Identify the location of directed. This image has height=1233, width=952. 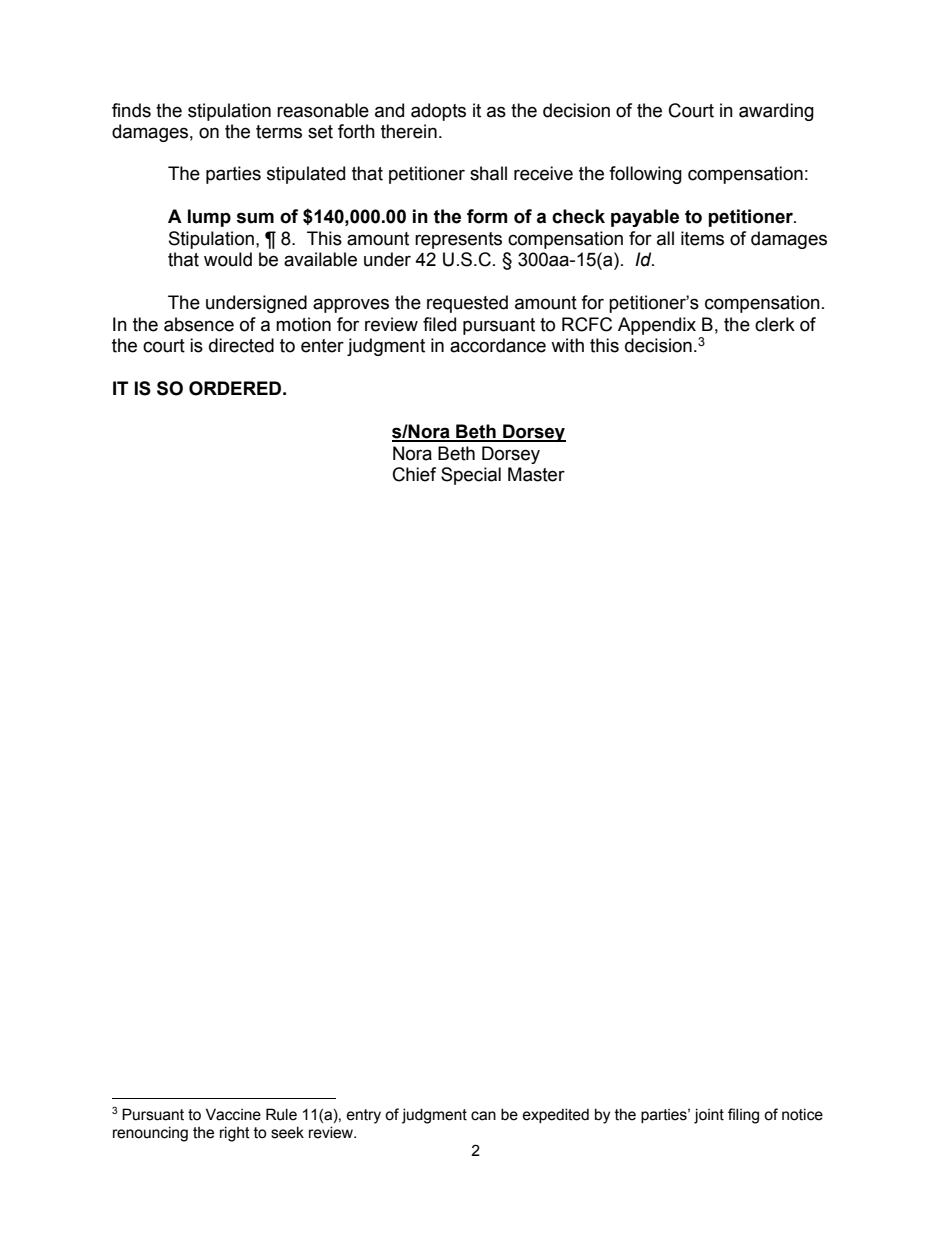
(241, 345).
